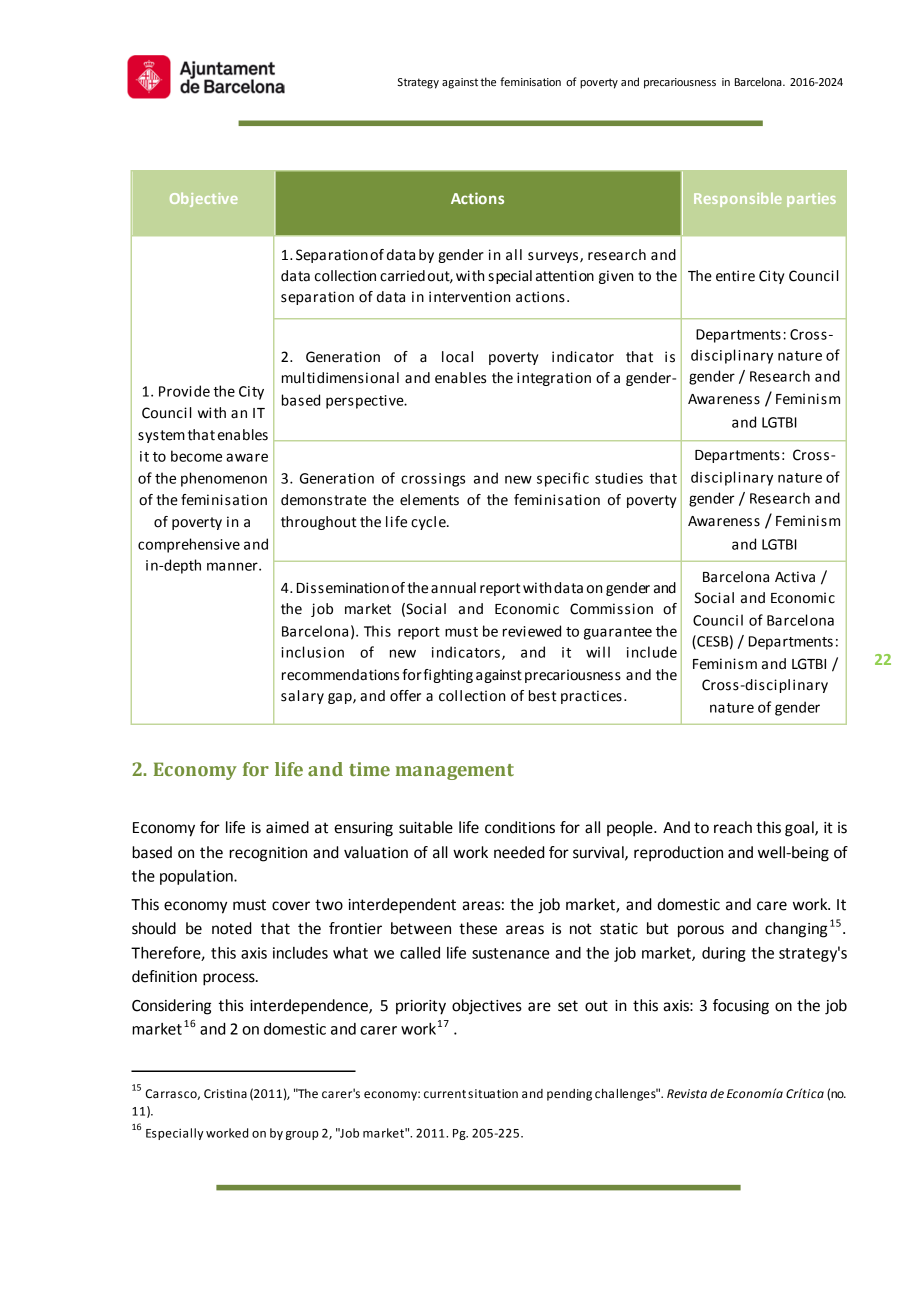  Describe the element at coordinates (520, 827) in the screenshot. I see `conditions` at that location.
